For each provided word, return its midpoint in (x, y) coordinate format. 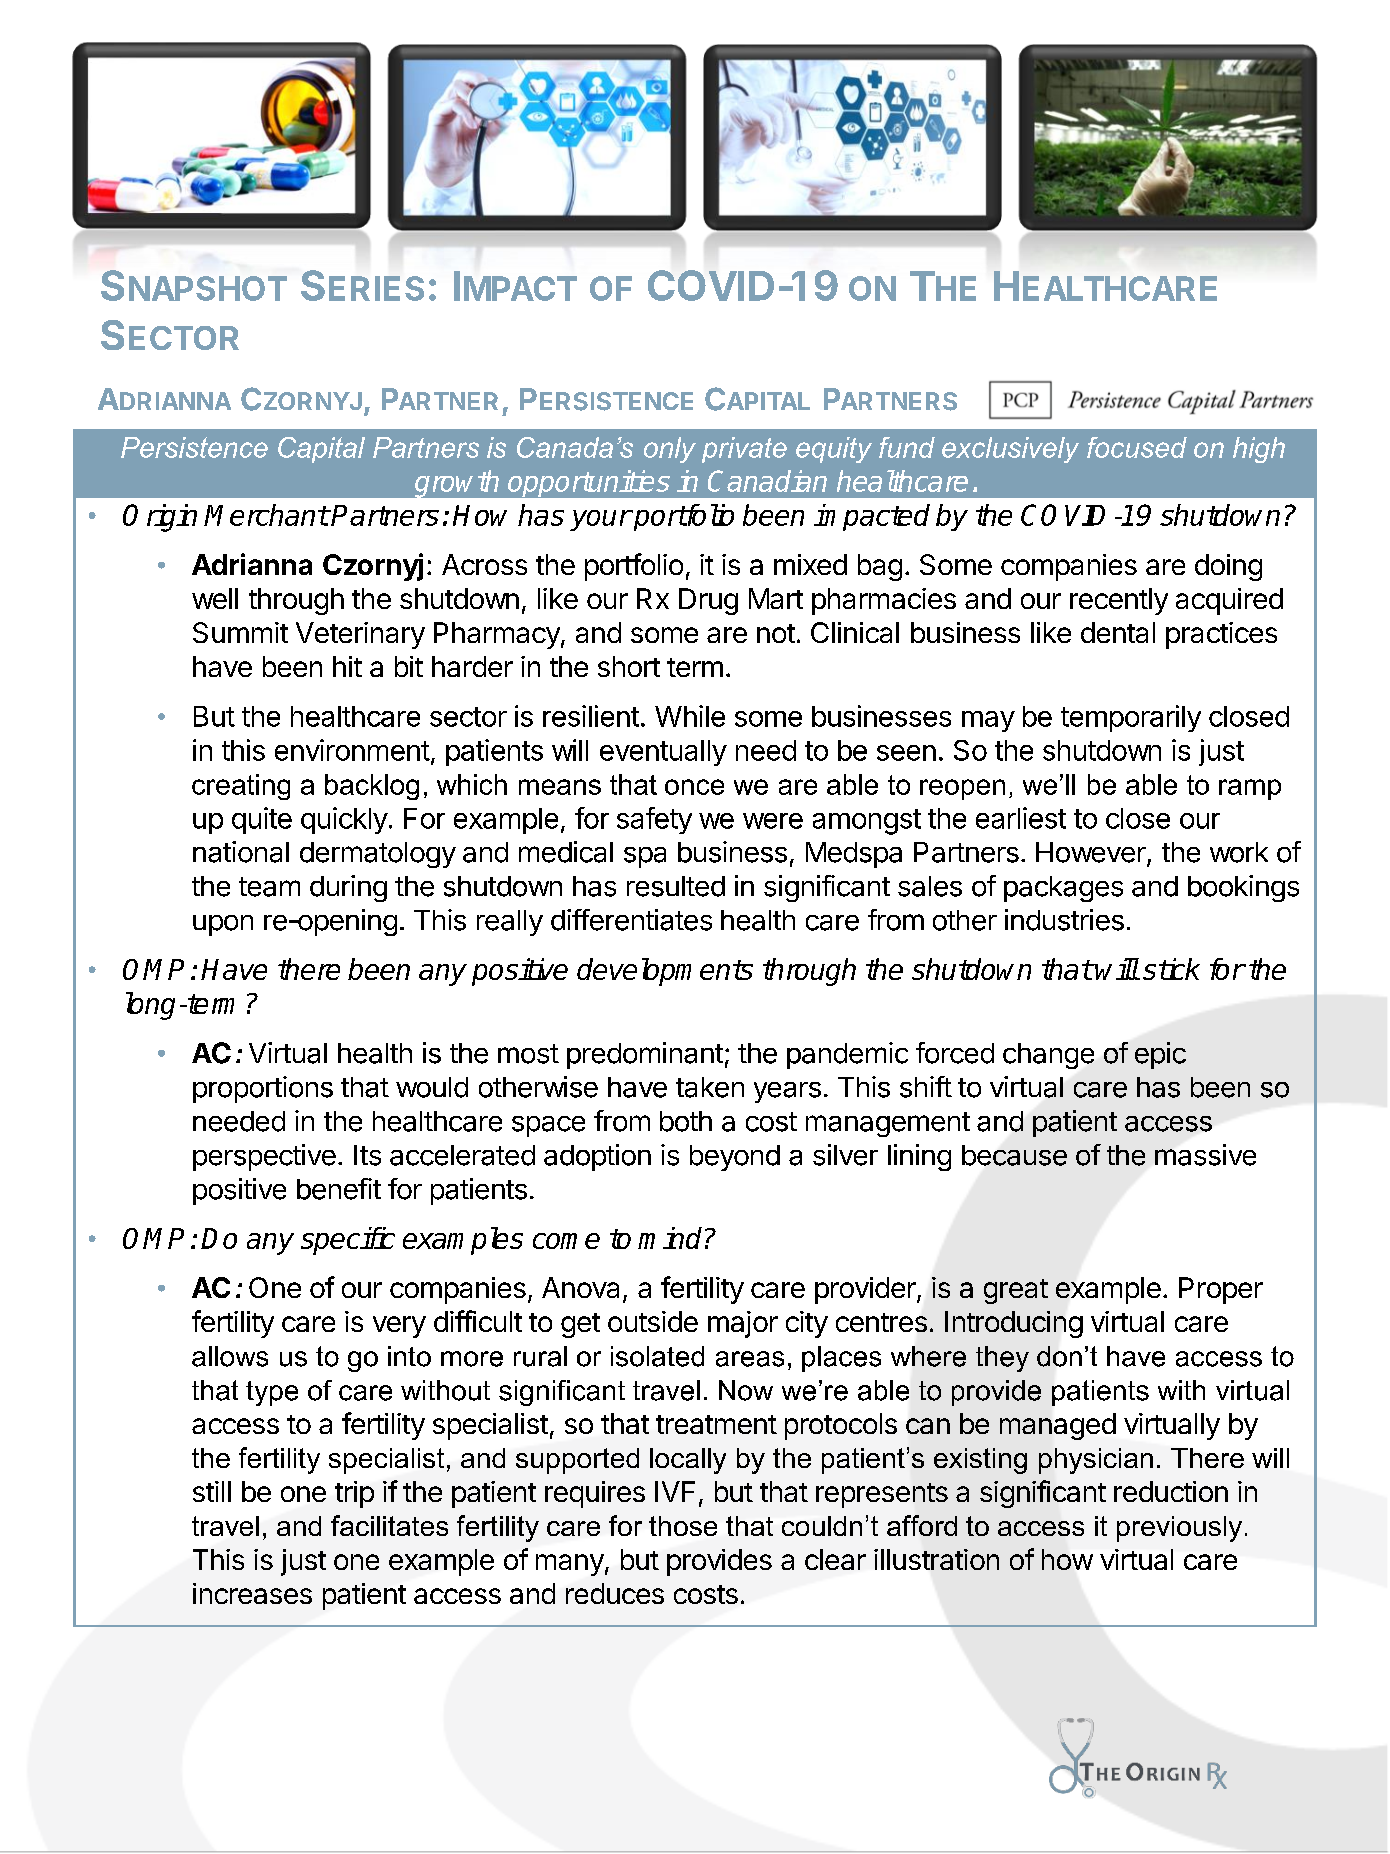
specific (348, 1241)
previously (1179, 1529)
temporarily (1131, 718)
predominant (645, 1055)
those (683, 1526)
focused (1137, 447)
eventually (663, 753)
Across (484, 564)
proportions (263, 1089)
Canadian (767, 481)
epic (1160, 1055)
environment (352, 750)
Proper (1221, 1290)
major (743, 1324)
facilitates (389, 1525)
